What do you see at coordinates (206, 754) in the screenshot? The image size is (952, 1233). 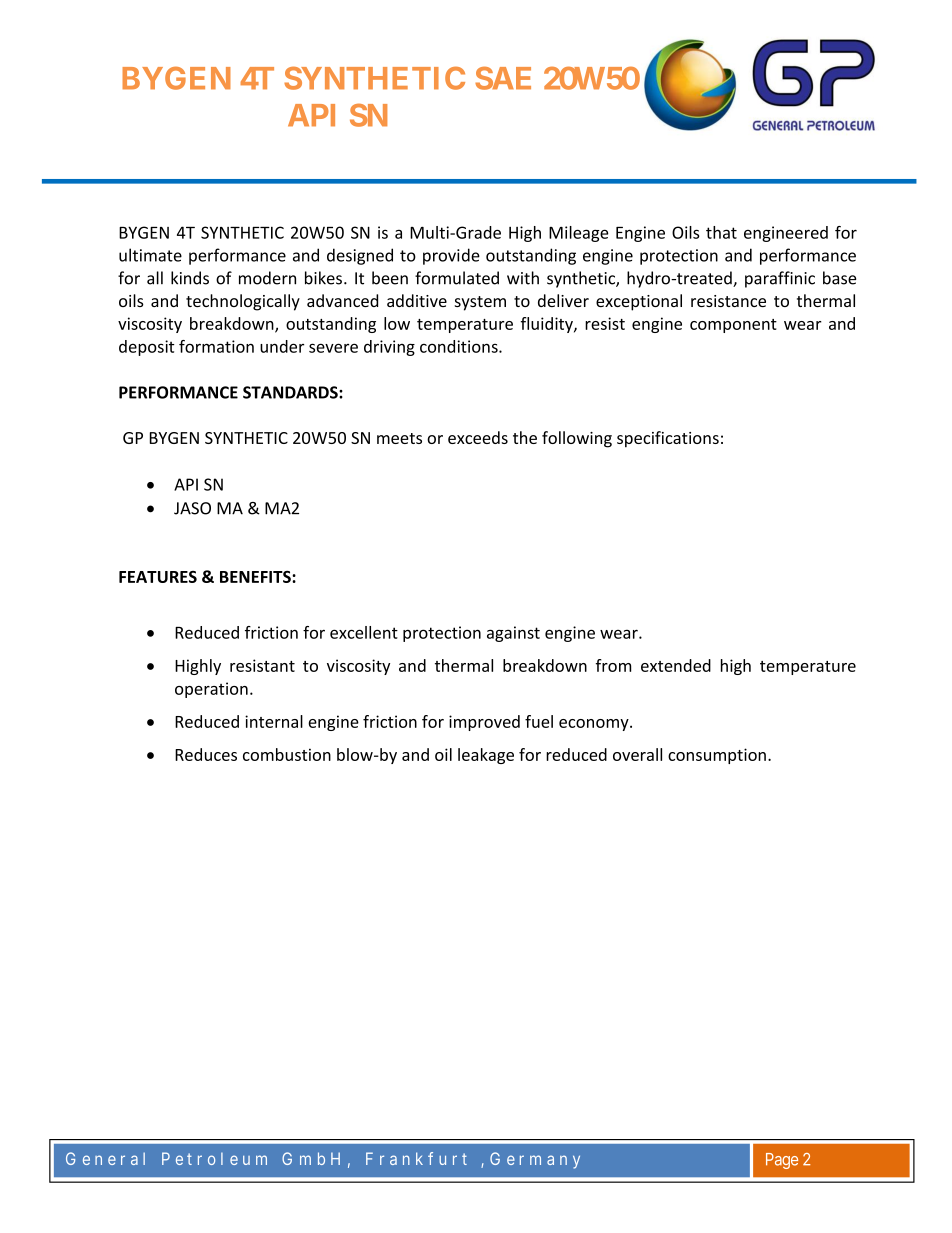 I see `Reduces` at bounding box center [206, 754].
